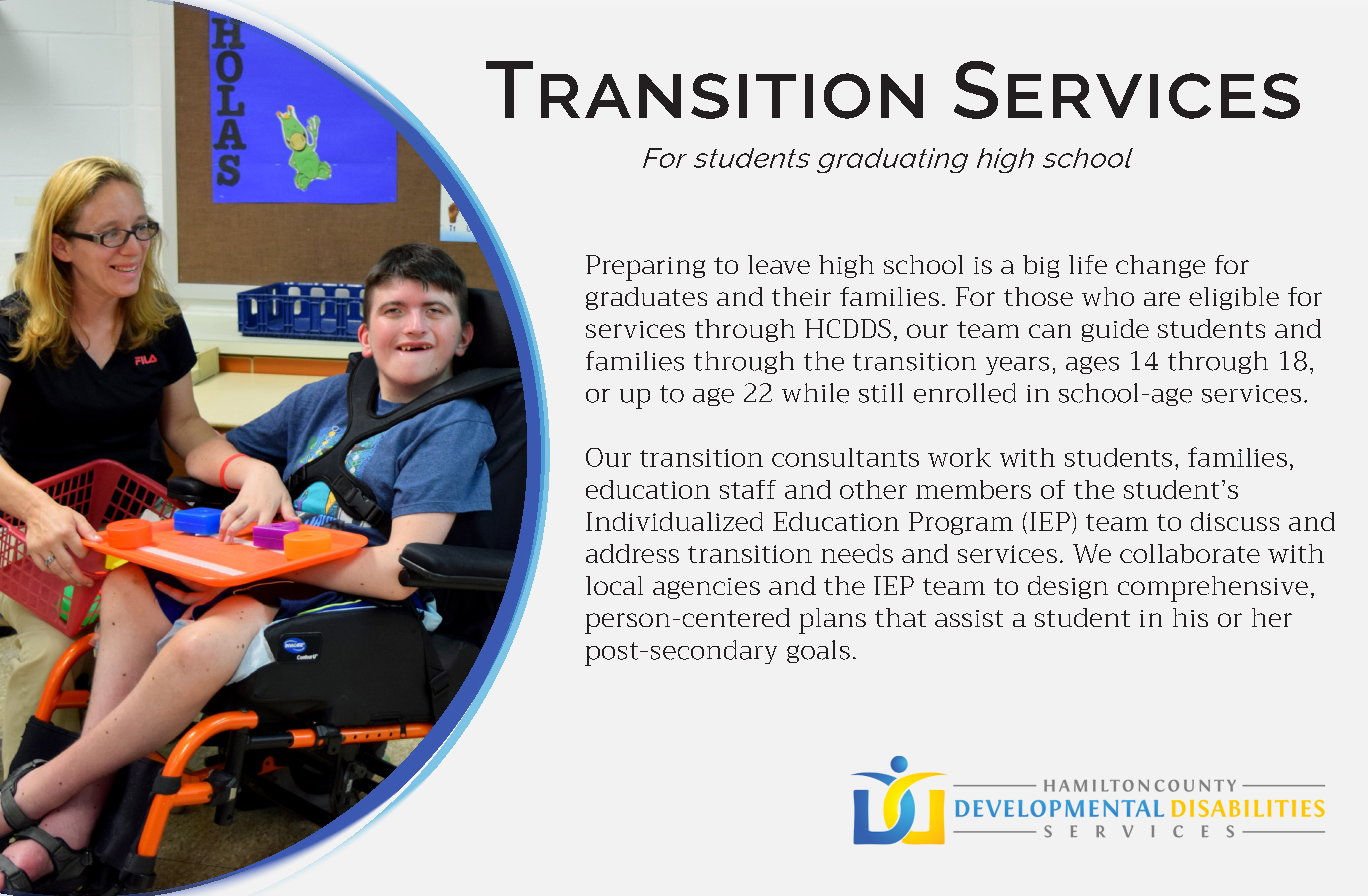 The width and height of the document is (1368, 896). Describe the element at coordinates (1190, 553) in the document. I see `collaborate` at that location.
